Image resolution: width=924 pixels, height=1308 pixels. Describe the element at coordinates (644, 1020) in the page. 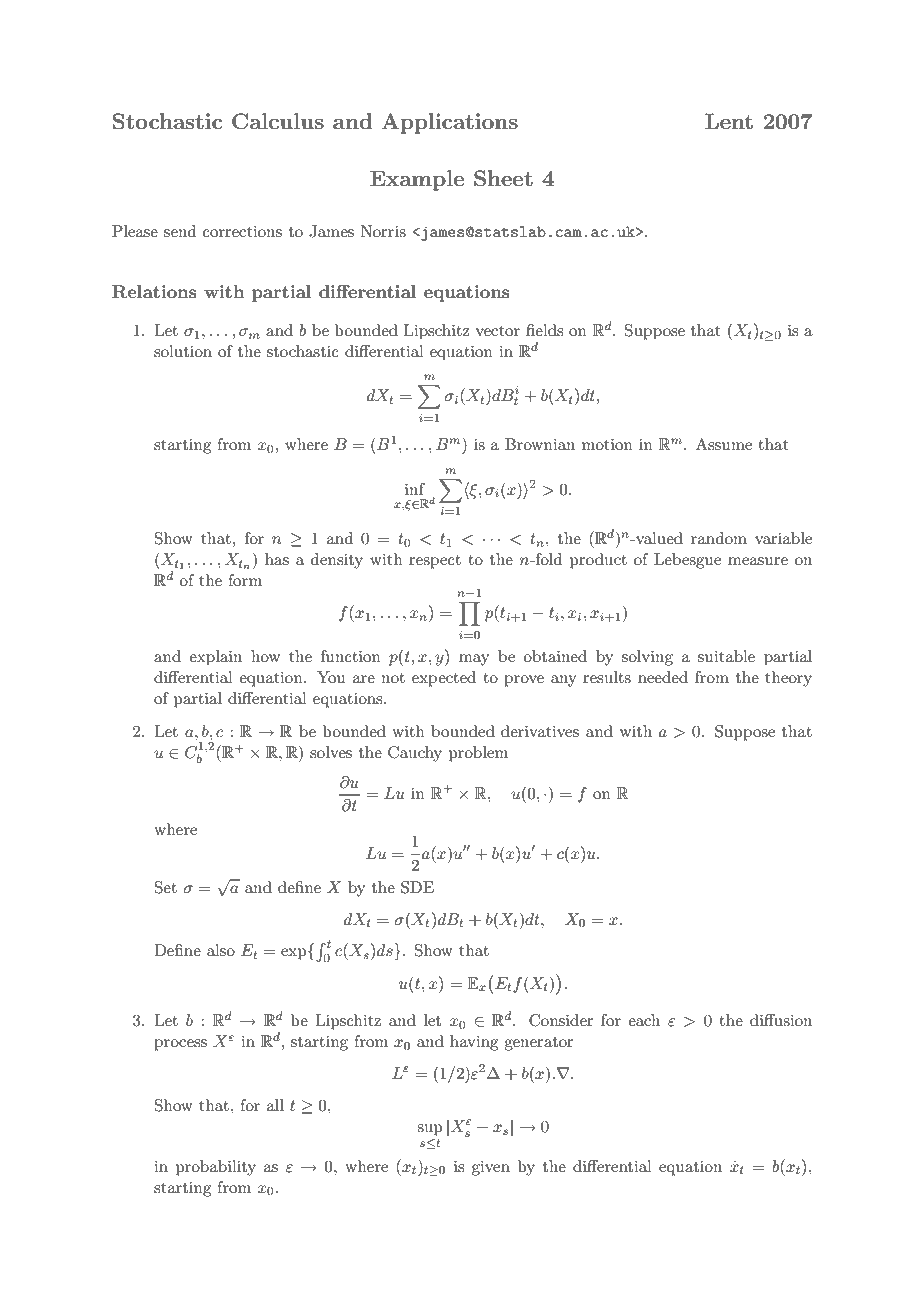

I see `each` at that location.
